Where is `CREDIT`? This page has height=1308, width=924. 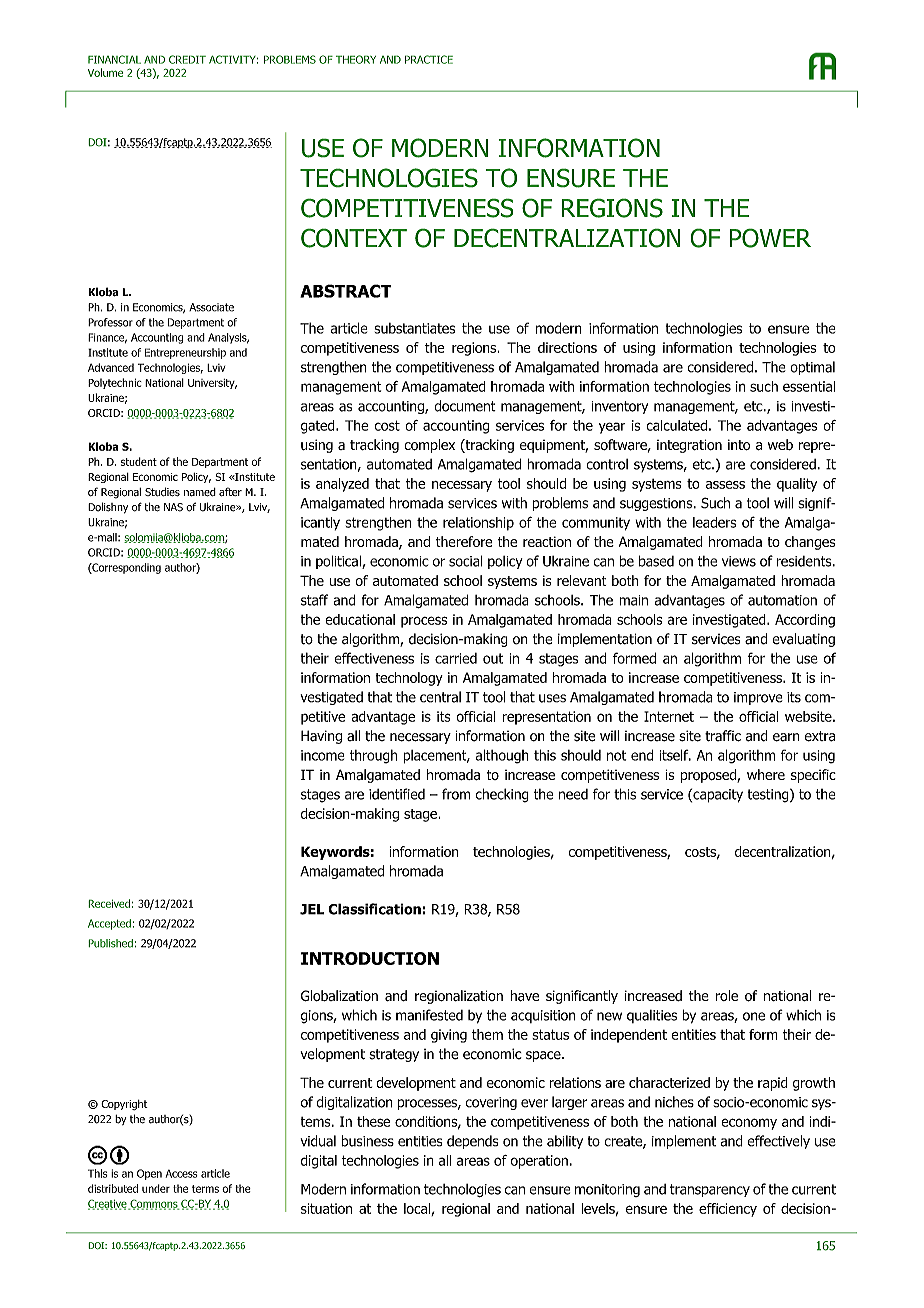
CREDIT is located at coordinates (187, 59).
